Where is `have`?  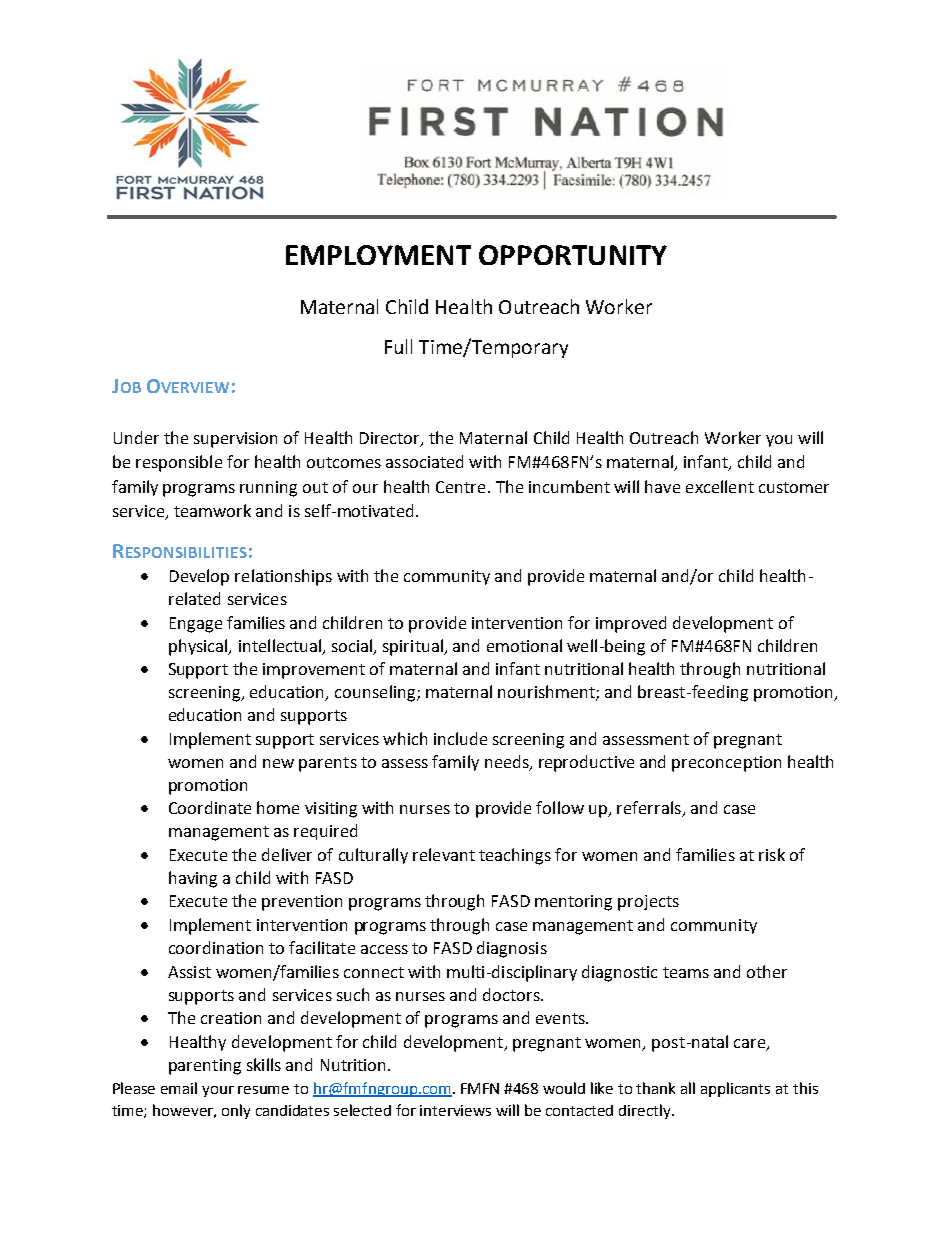
have is located at coordinates (662, 486).
